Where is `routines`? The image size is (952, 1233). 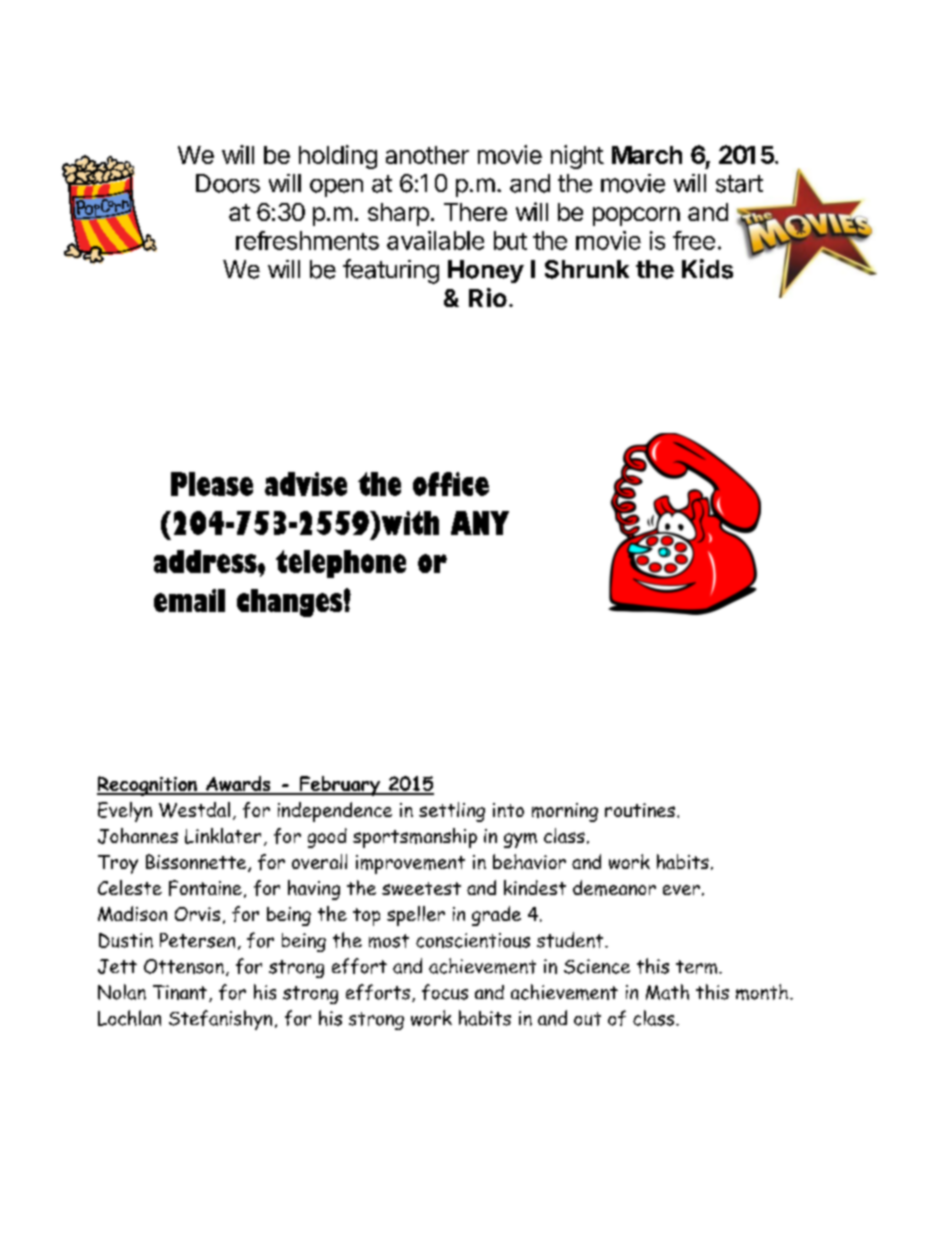 routines is located at coordinates (640, 810).
